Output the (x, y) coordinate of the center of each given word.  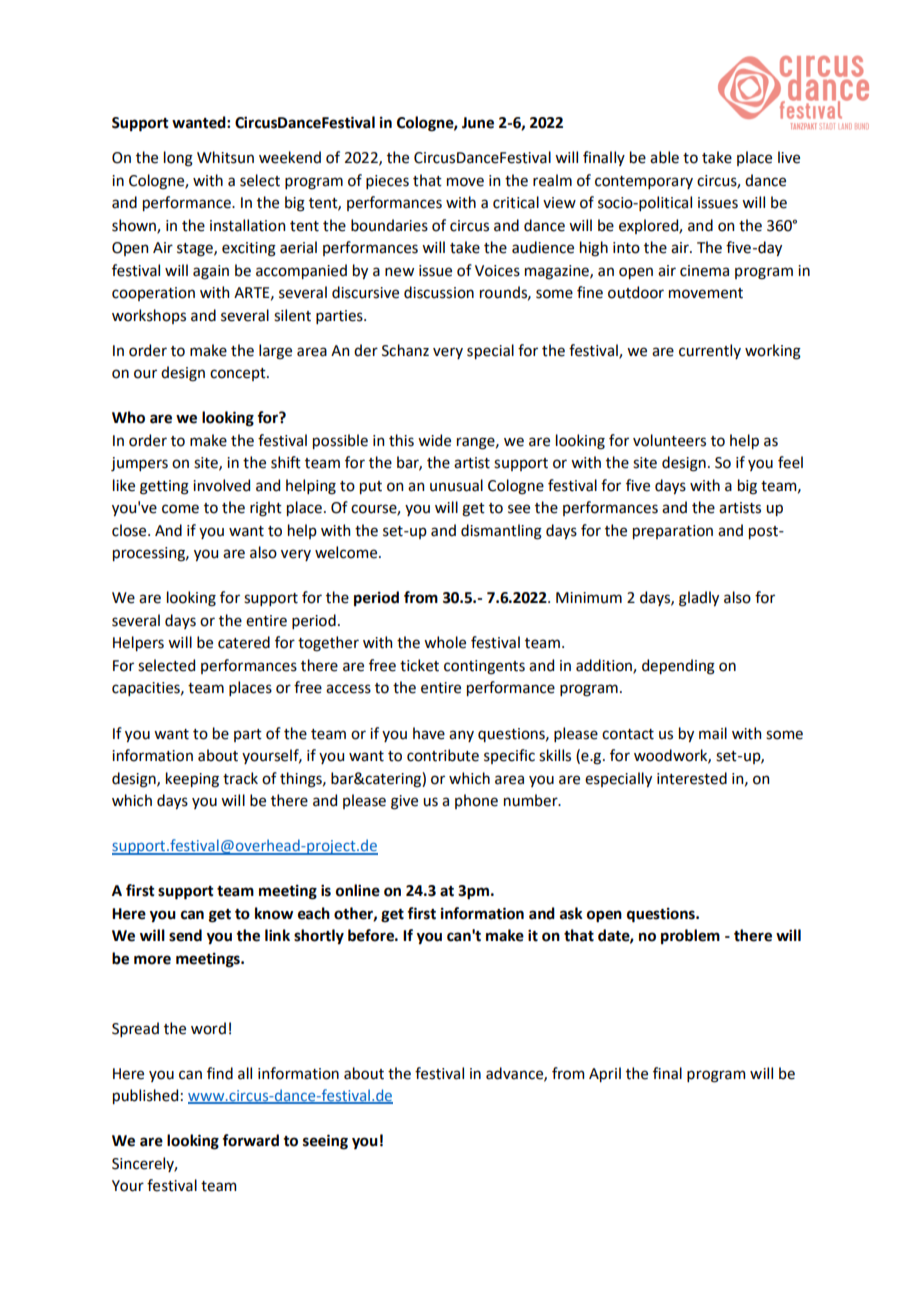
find (220, 1073)
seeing (325, 1142)
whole (445, 642)
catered (244, 642)
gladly (699, 599)
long (178, 159)
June (478, 123)
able (664, 157)
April (605, 1074)
